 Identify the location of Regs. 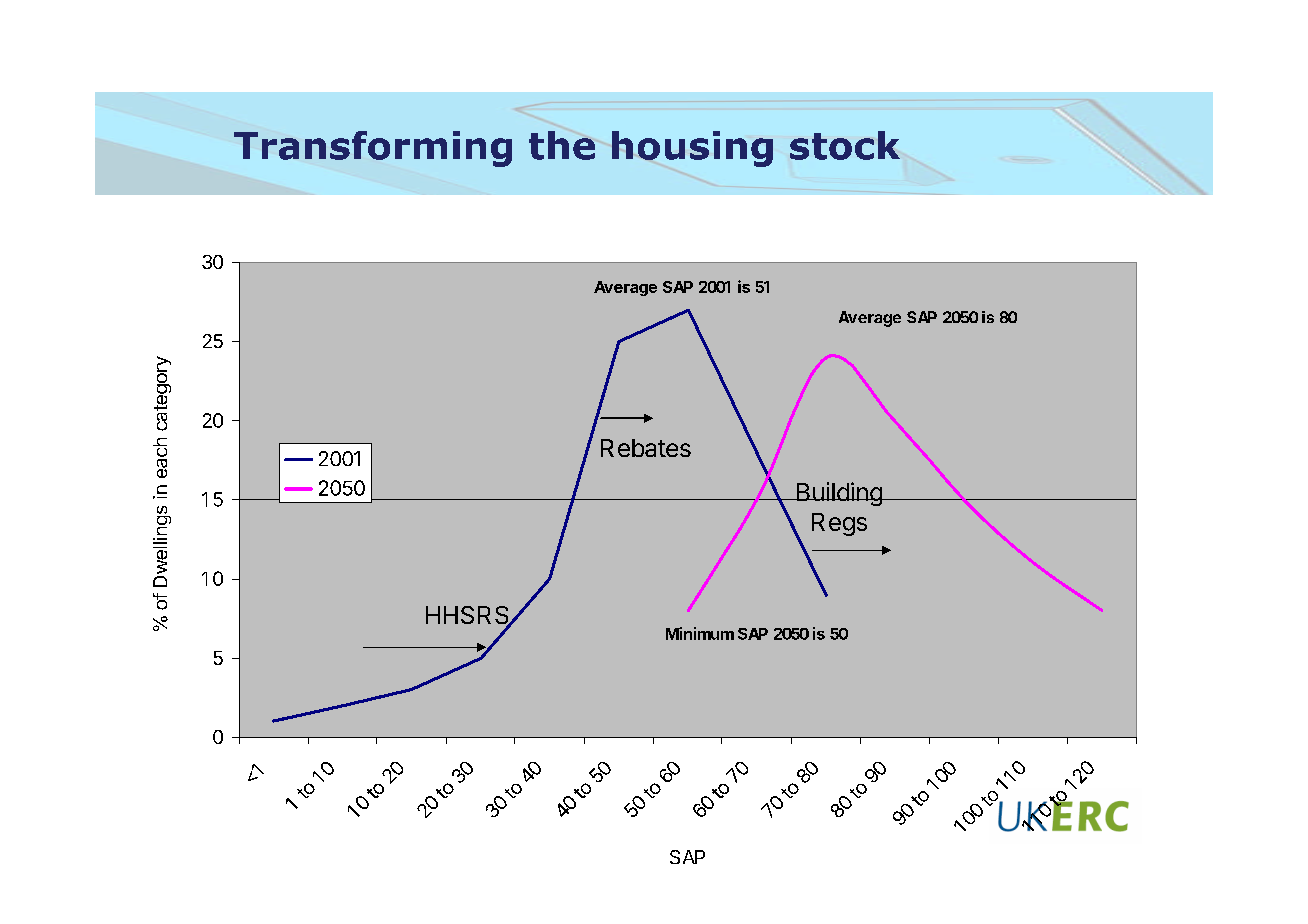
(839, 524).
